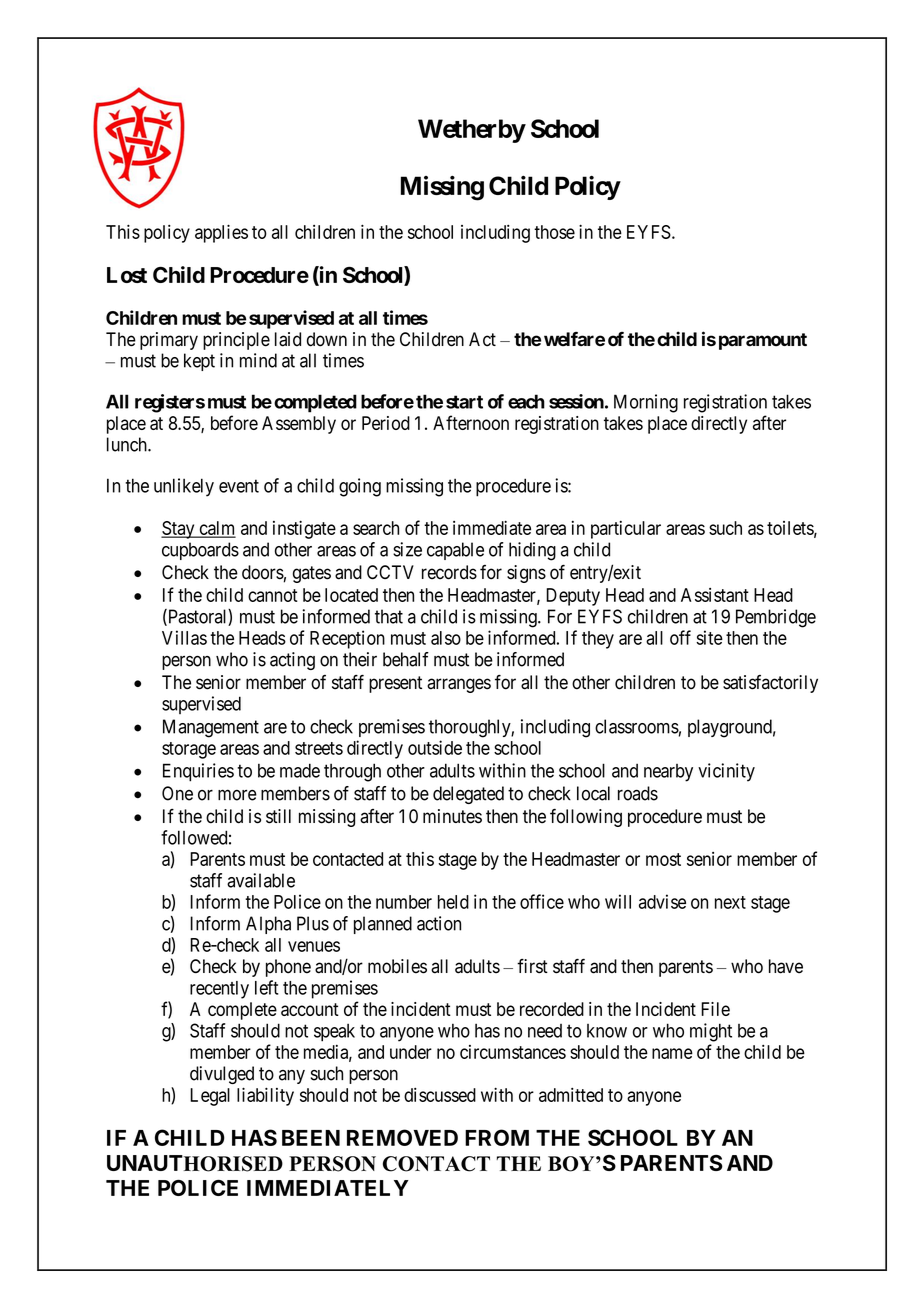 Image resolution: width=924 pixels, height=1308 pixels. What do you see at coordinates (459, 685) in the image?
I see `arranges` at bounding box center [459, 685].
